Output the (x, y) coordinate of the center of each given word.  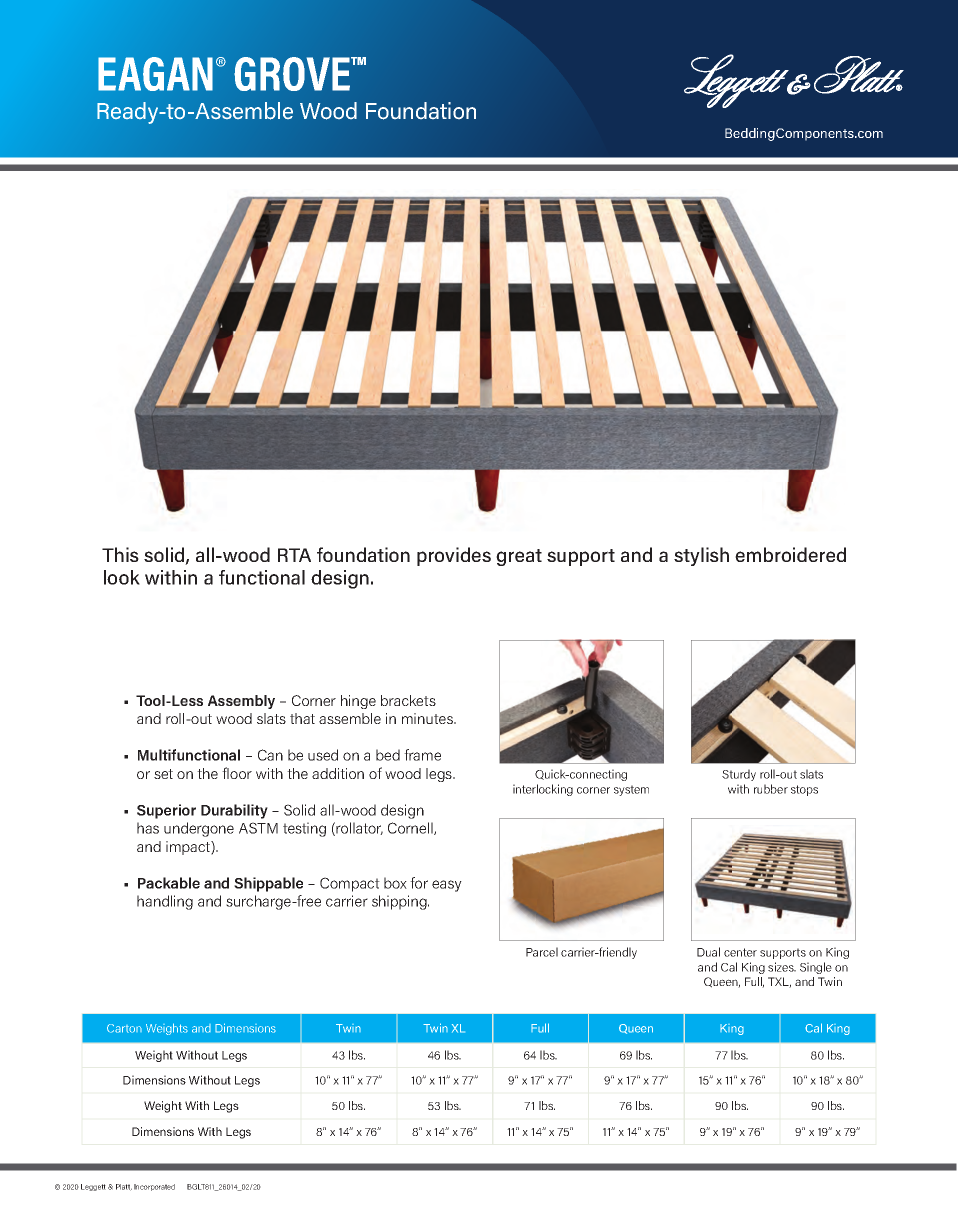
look (122, 577)
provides (454, 556)
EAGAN (155, 74)
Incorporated (154, 1187)
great (519, 557)
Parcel (542, 952)
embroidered (790, 554)
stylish (701, 556)
